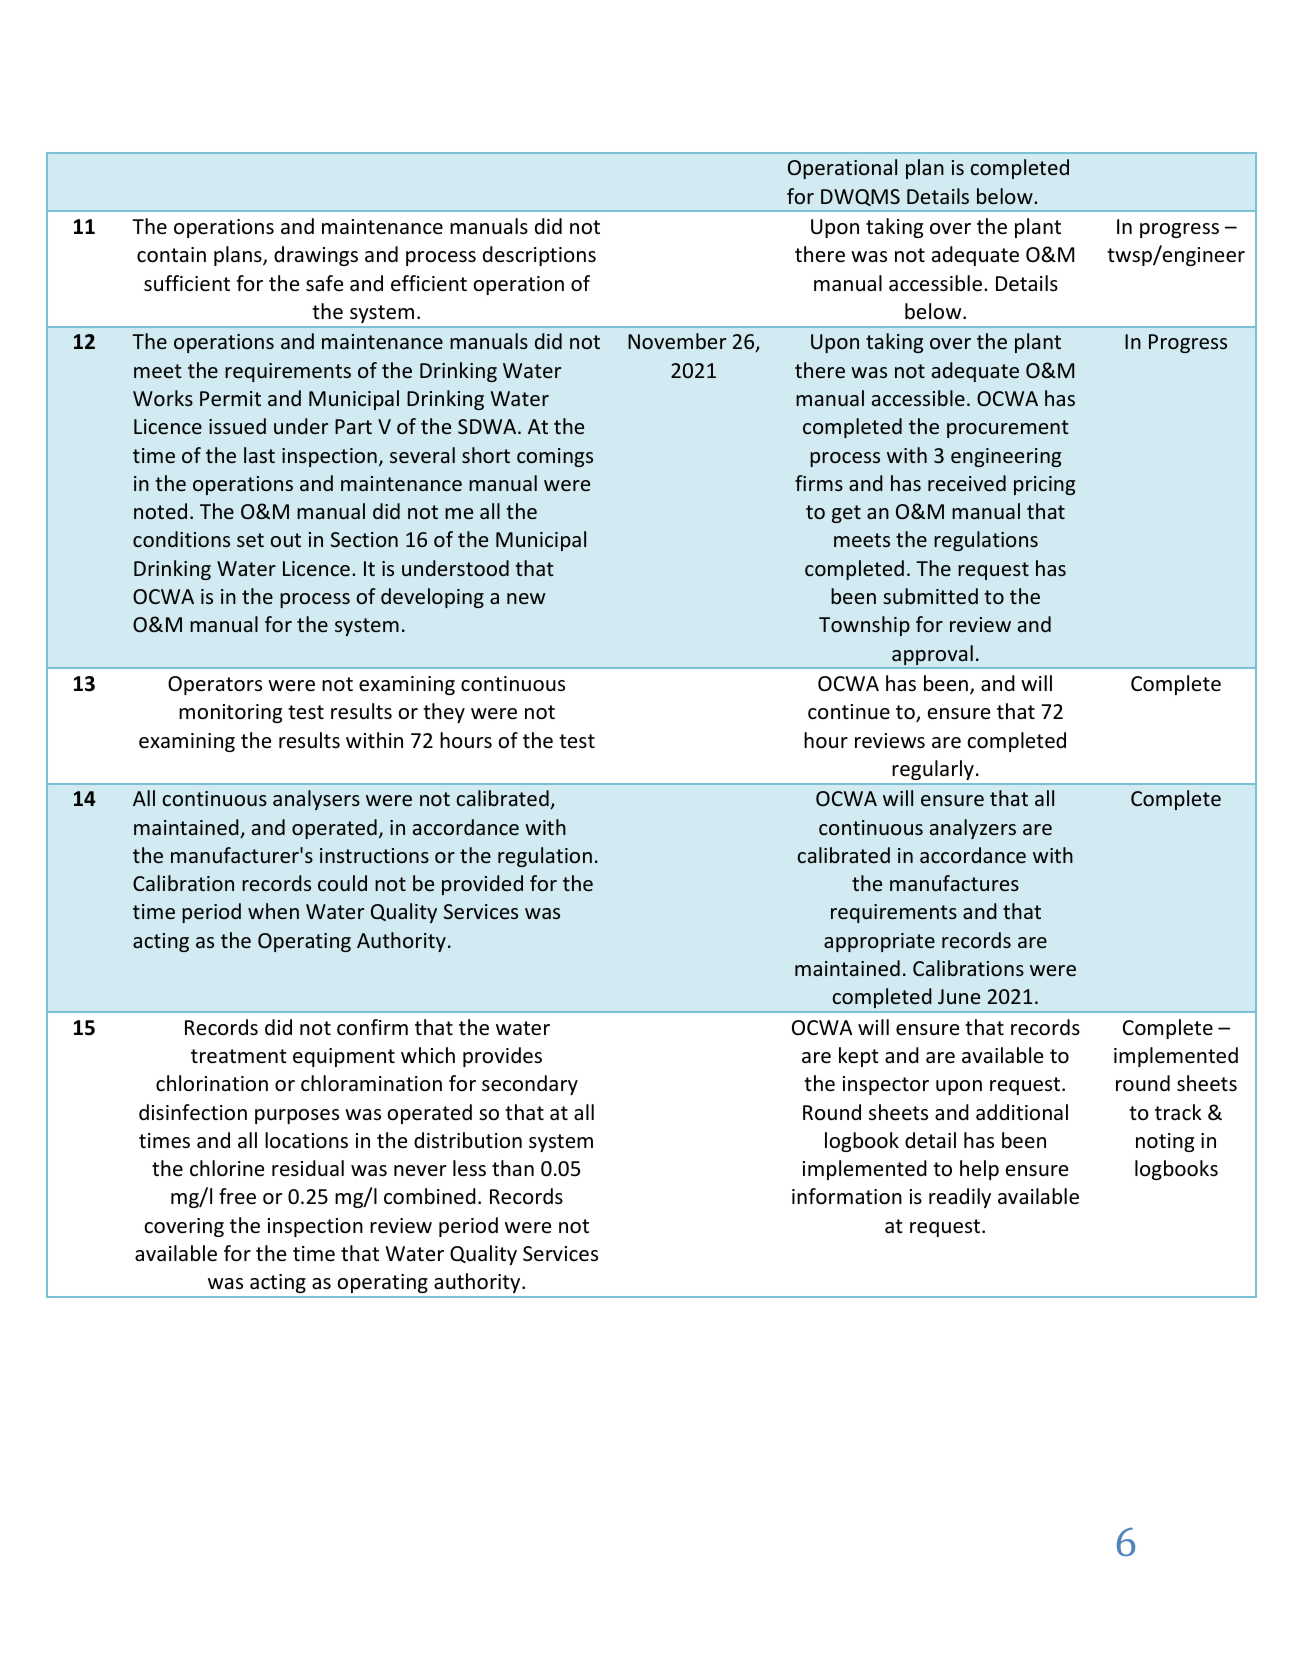  What do you see at coordinates (555, 457) in the screenshot?
I see `comings` at bounding box center [555, 457].
